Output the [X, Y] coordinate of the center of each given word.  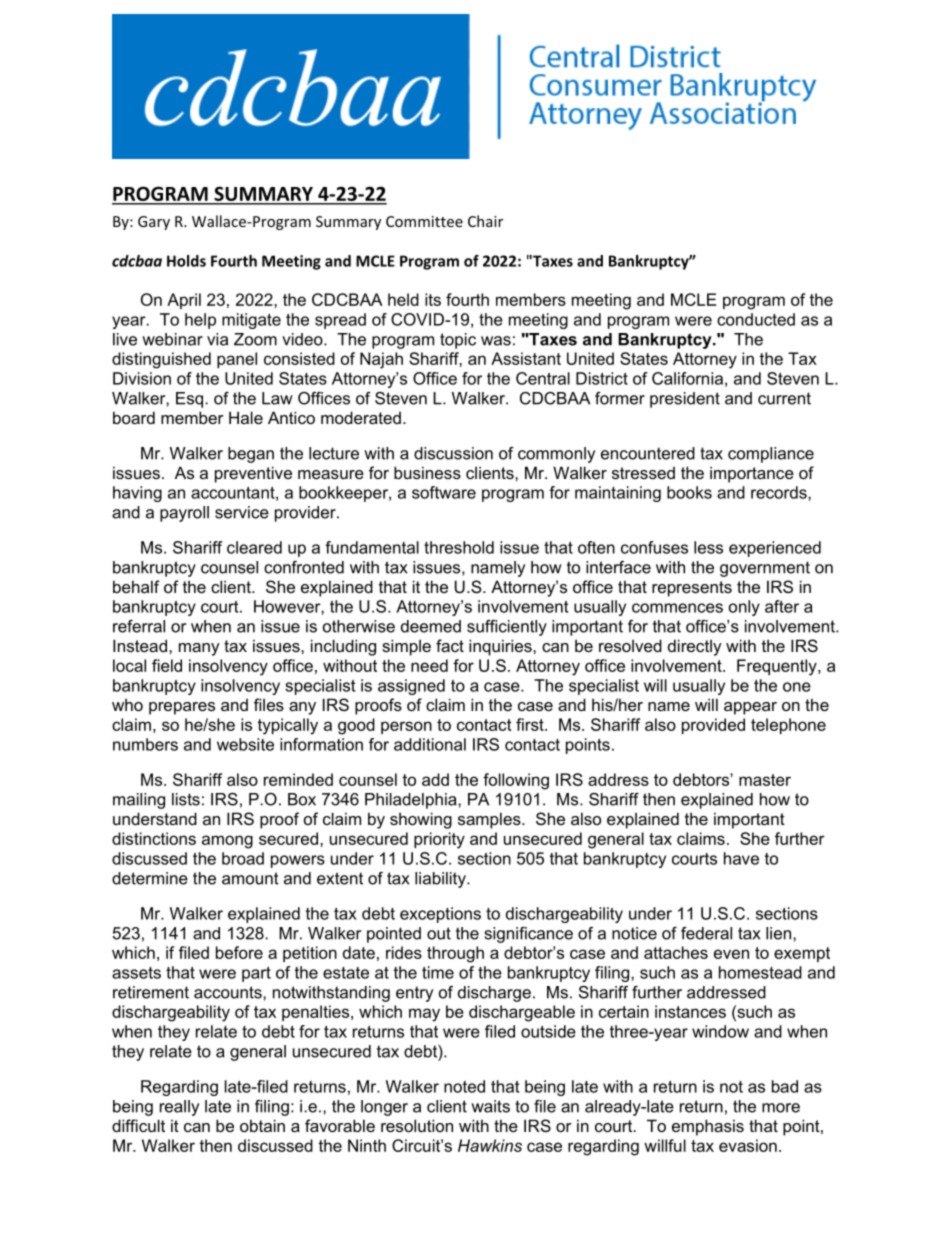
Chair [485, 221]
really [179, 1108]
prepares [182, 708]
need [429, 665]
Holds [186, 261]
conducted [756, 319]
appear [750, 708]
